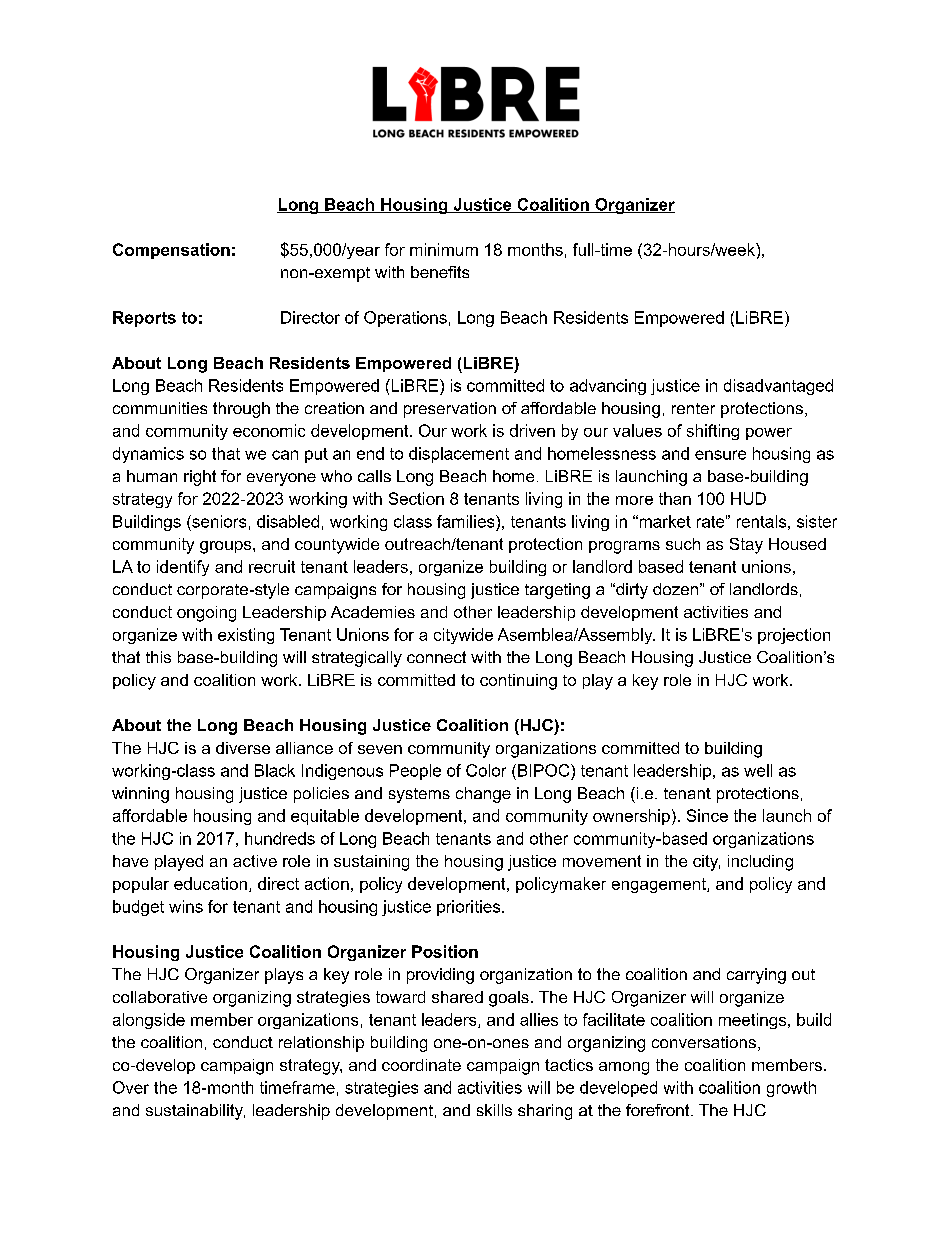  What do you see at coordinates (794, 636) in the screenshot?
I see `projection` at bounding box center [794, 636].
